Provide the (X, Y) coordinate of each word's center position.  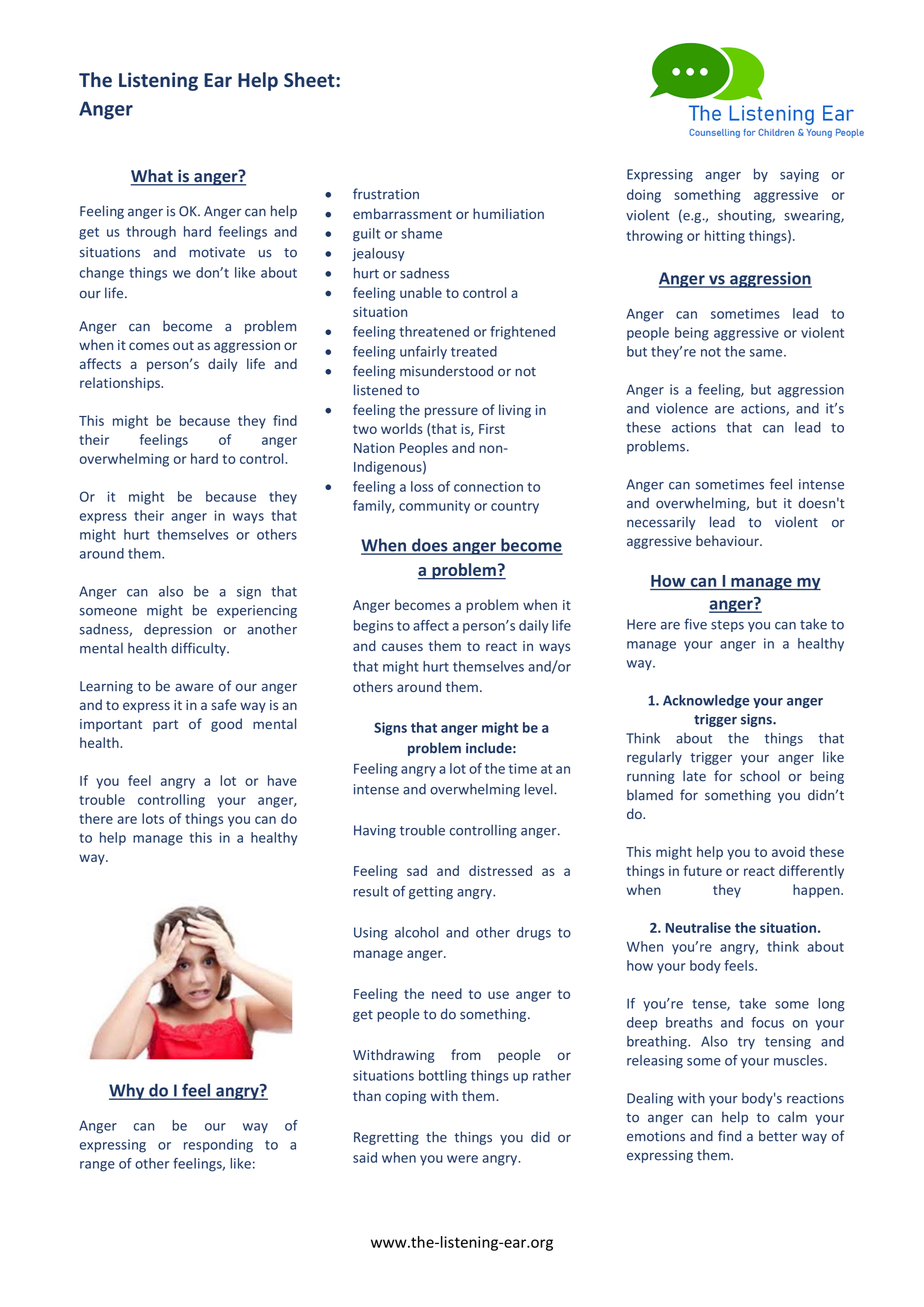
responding (218, 1146)
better (778, 1136)
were (462, 1159)
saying (799, 175)
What (152, 177)
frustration (386, 194)
